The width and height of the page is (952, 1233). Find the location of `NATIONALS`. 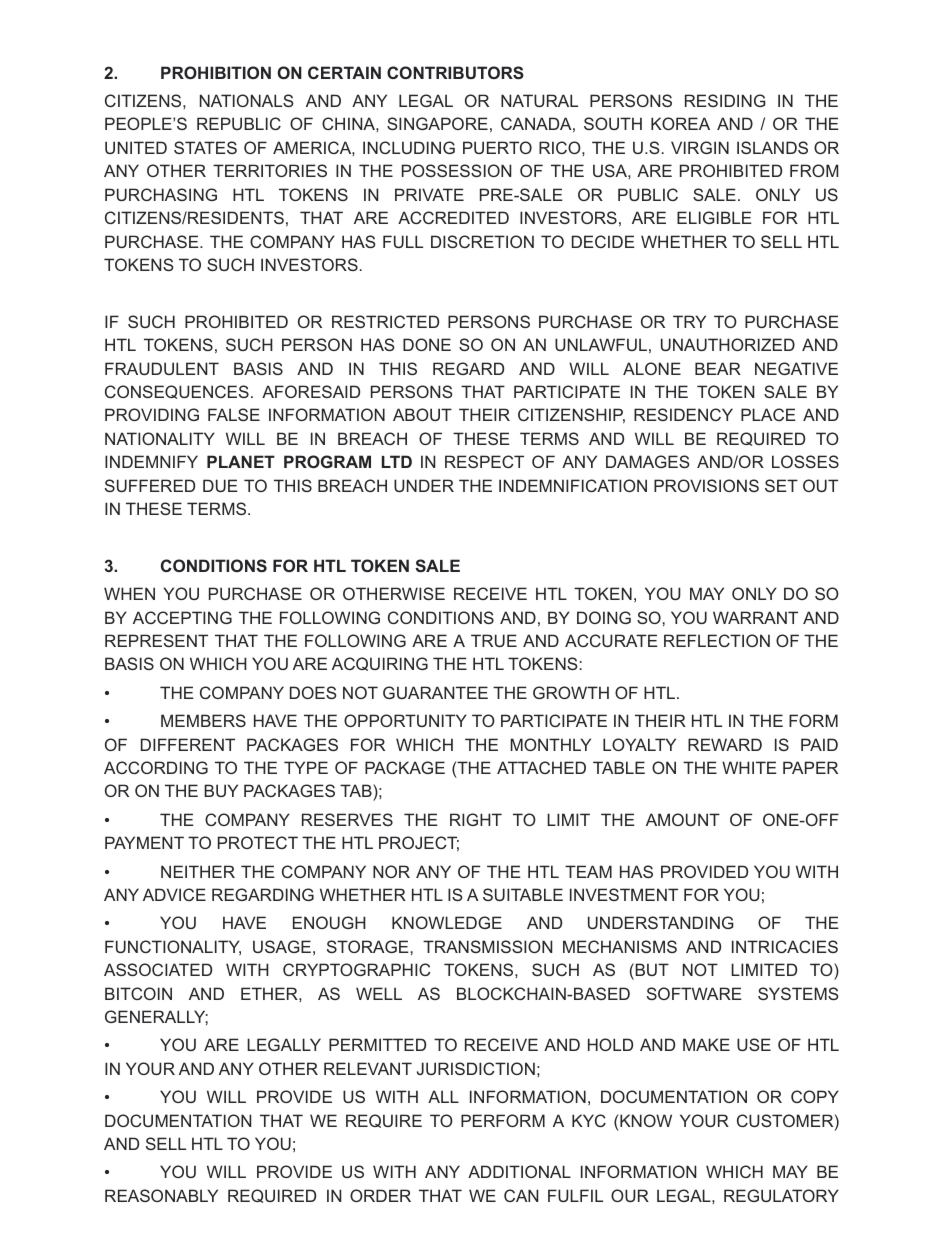

NATIONALS is located at coordinates (247, 100).
